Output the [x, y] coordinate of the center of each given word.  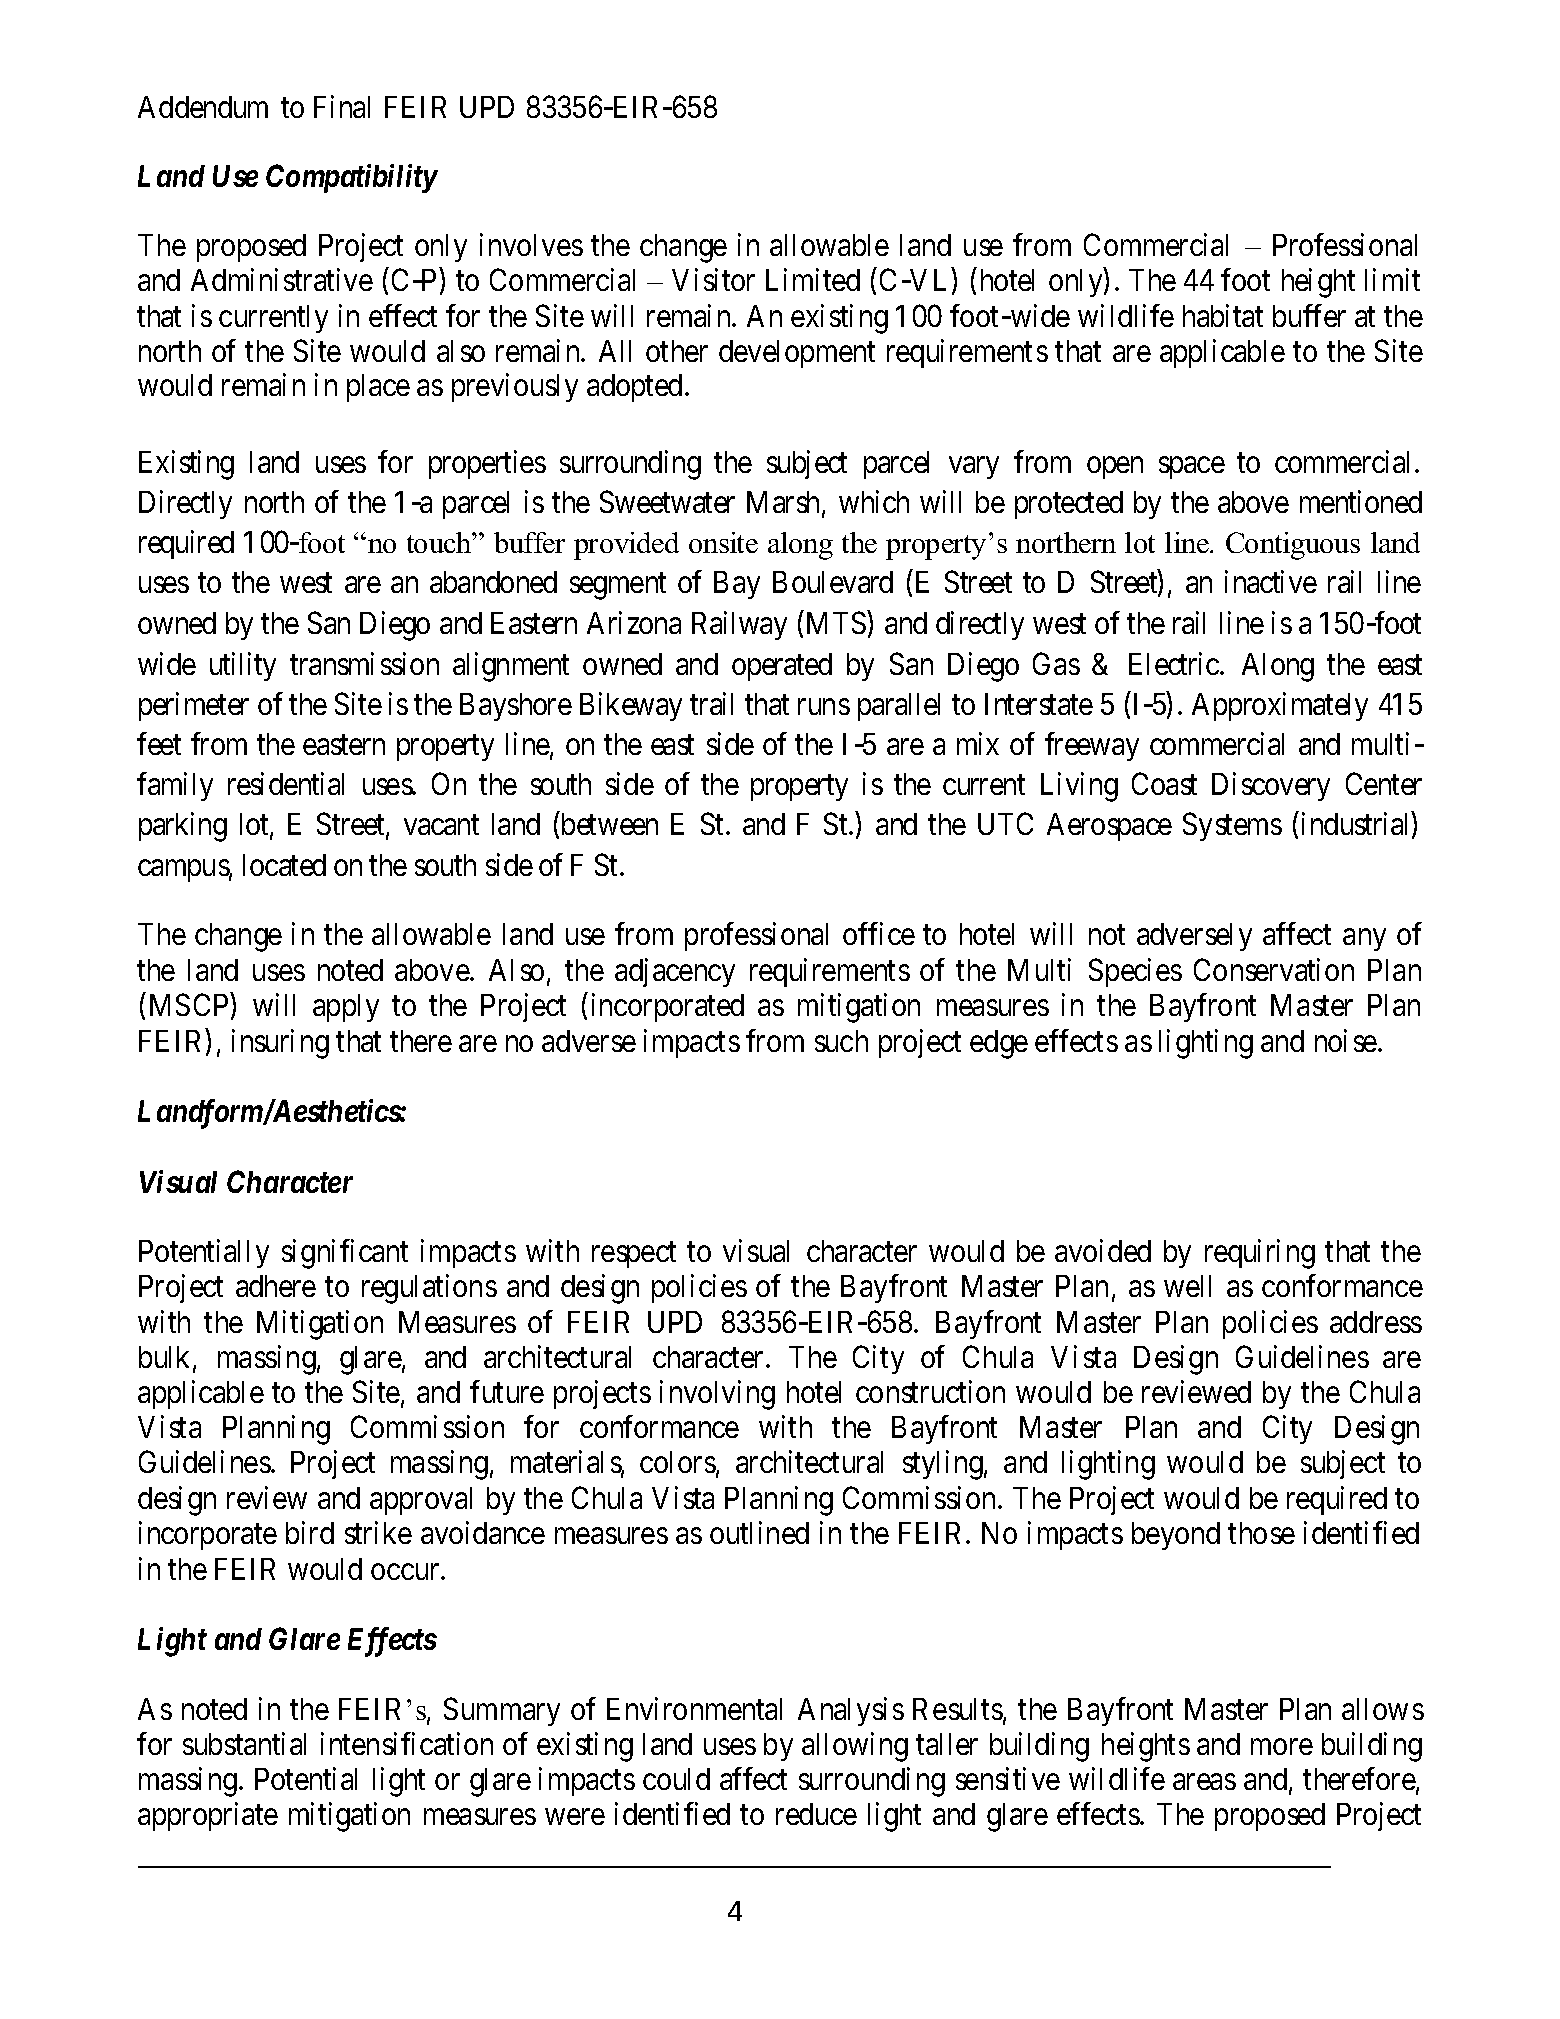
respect [634, 1255]
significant [345, 1254]
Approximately [1280, 706]
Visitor [713, 279]
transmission [364, 663]
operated [782, 667]
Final [342, 106]
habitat [1223, 315]
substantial [244, 1743]
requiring [1260, 1254]
